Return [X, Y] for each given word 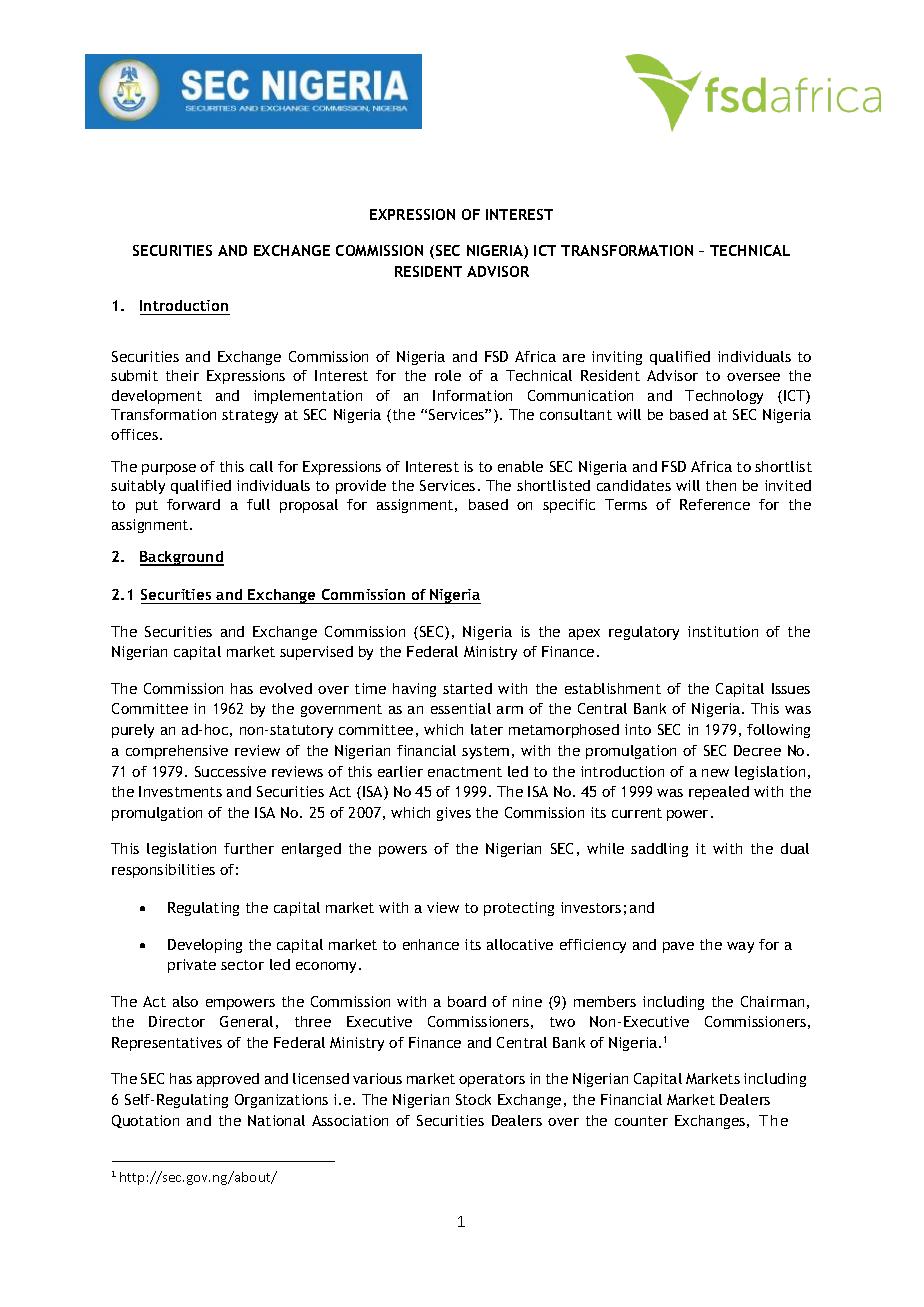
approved [228, 1080]
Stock [473, 1099]
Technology [724, 397]
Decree [757, 750]
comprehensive [177, 752]
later [487, 729]
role [448, 375]
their [182, 375]
